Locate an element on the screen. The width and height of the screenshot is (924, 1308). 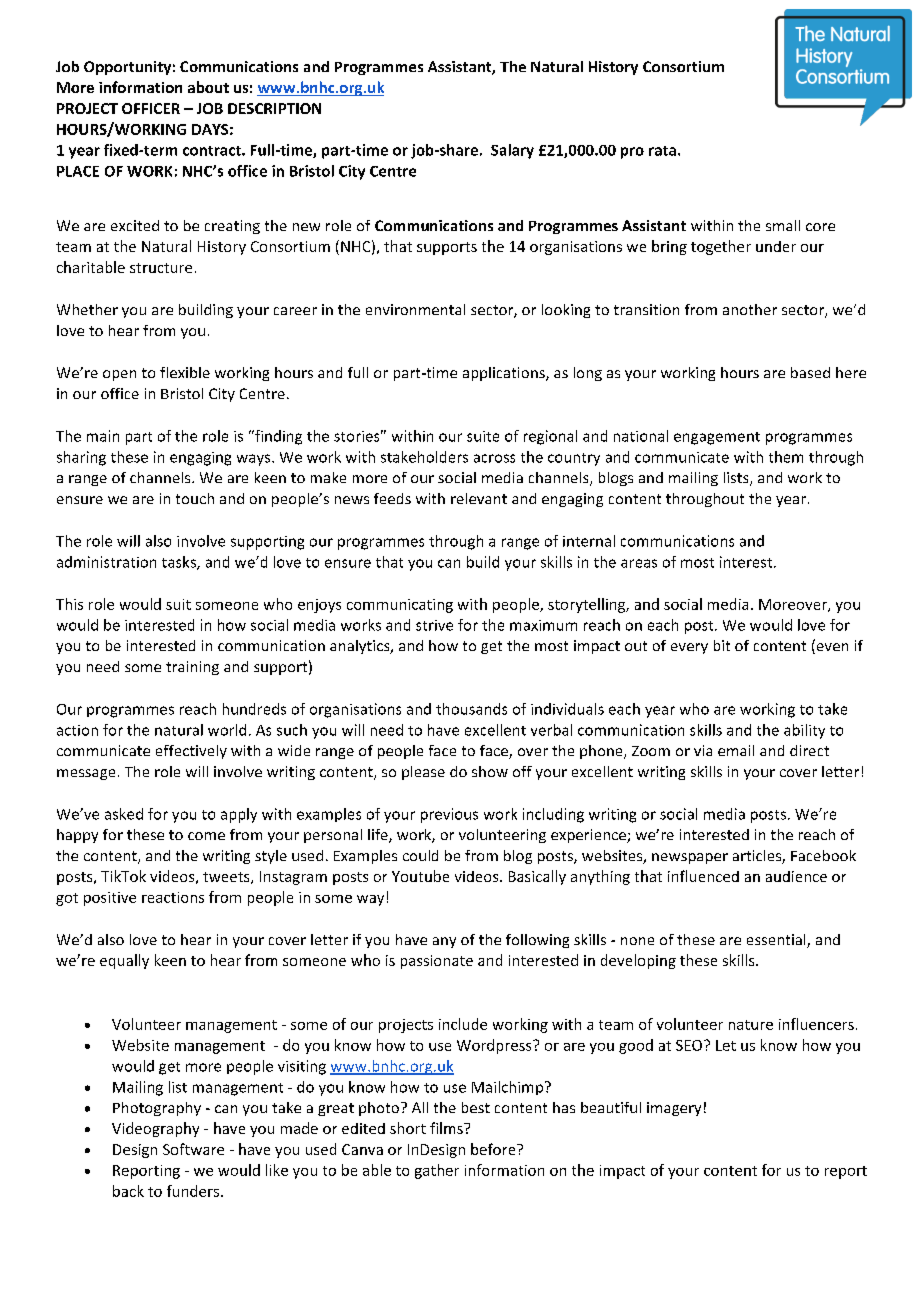
rata is located at coordinates (662, 151).
